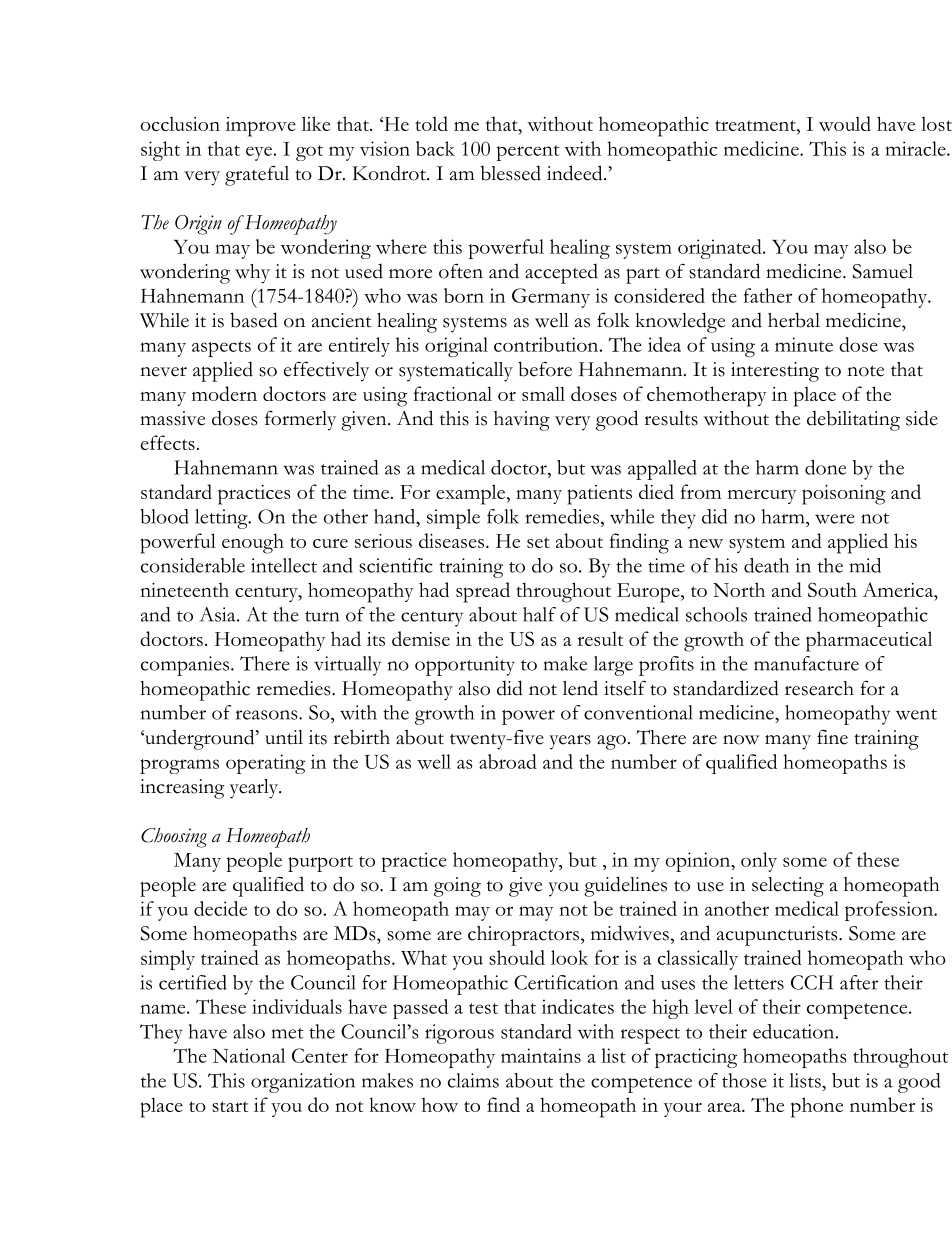 This document has height=1233, width=952. I want to click on eye, so click(259, 153).
